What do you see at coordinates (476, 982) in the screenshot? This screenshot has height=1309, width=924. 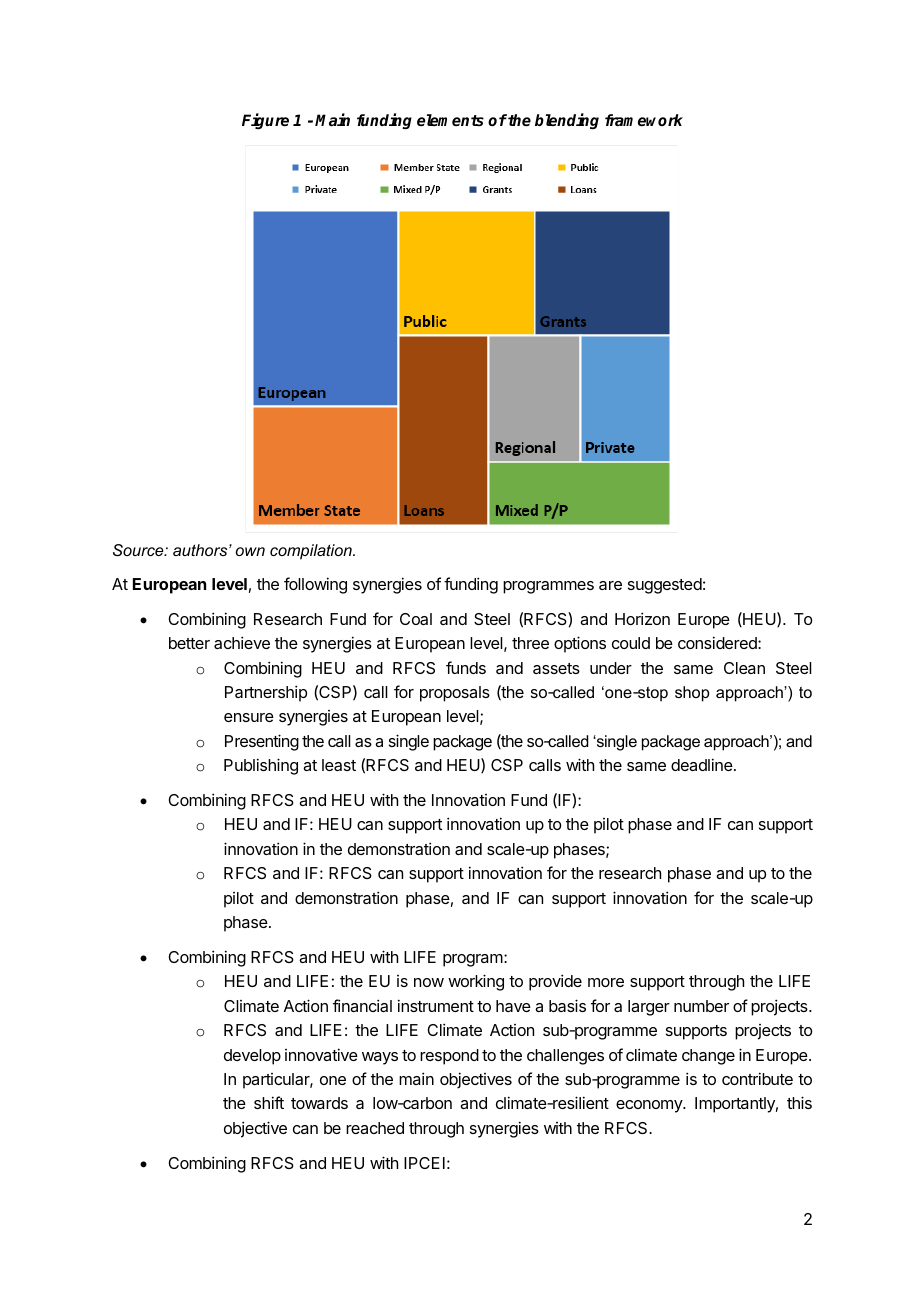 I see `working` at bounding box center [476, 982].
